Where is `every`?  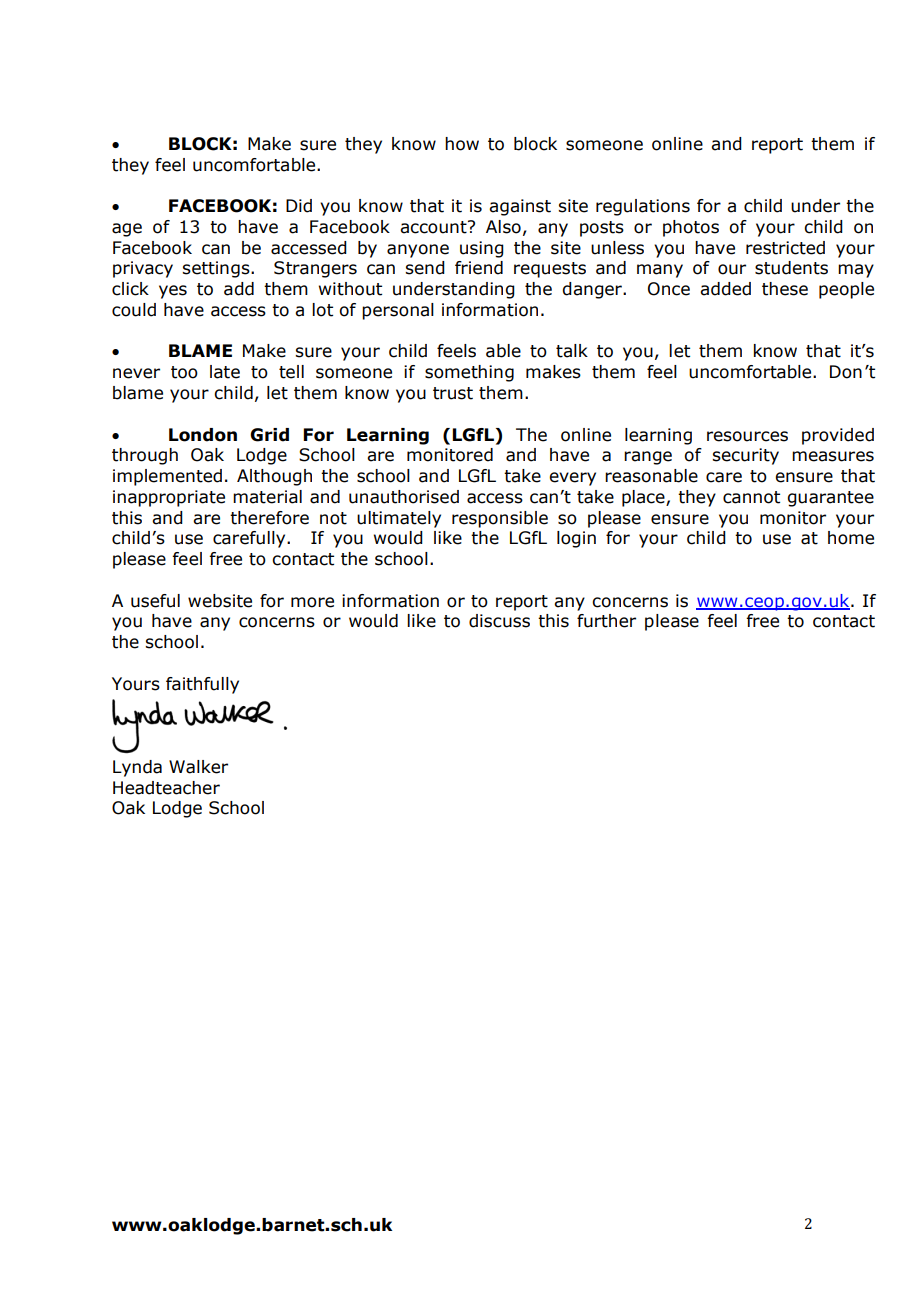
every is located at coordinates (572, 479).
